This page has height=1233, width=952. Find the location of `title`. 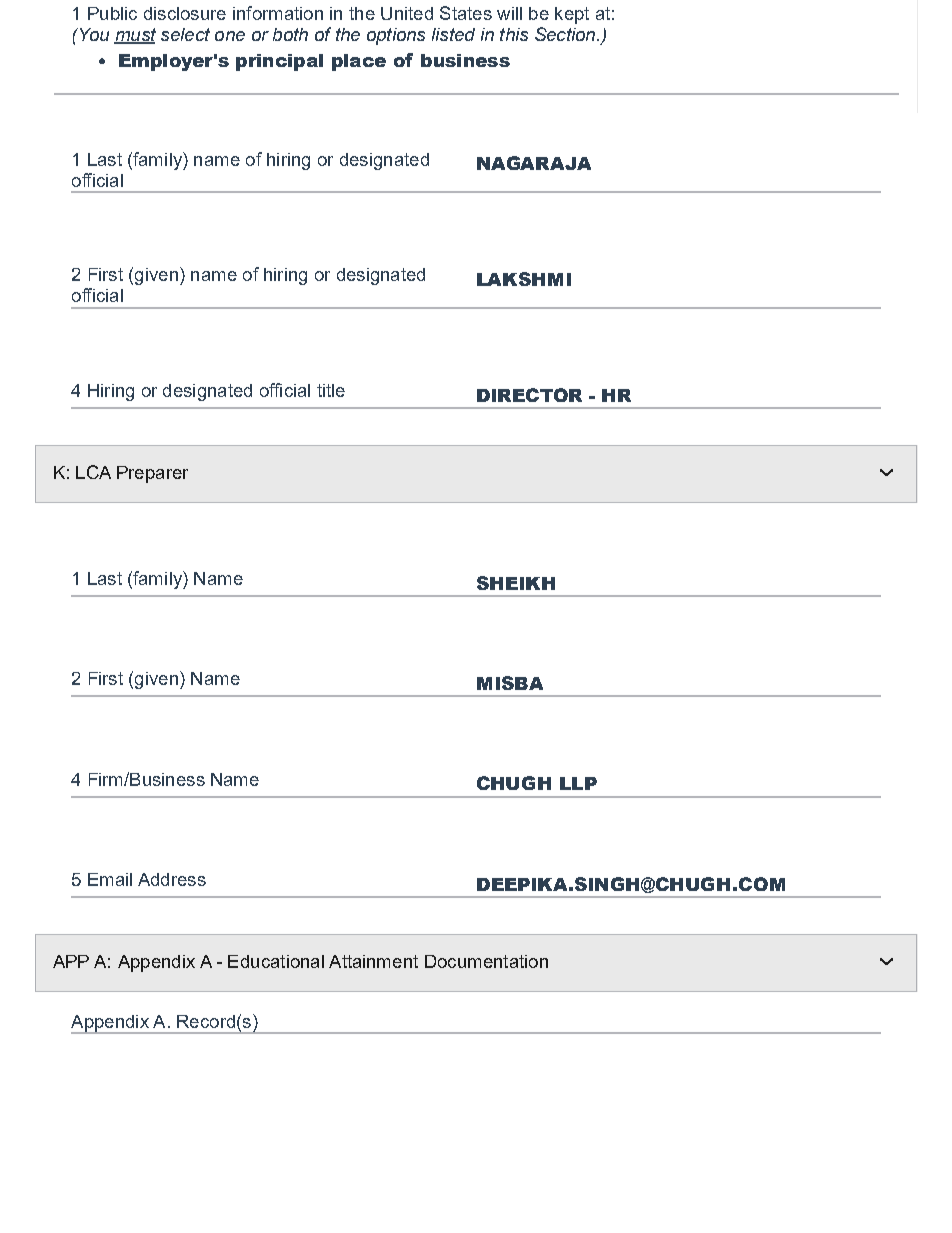

title is located at coordinates (331, 390).
